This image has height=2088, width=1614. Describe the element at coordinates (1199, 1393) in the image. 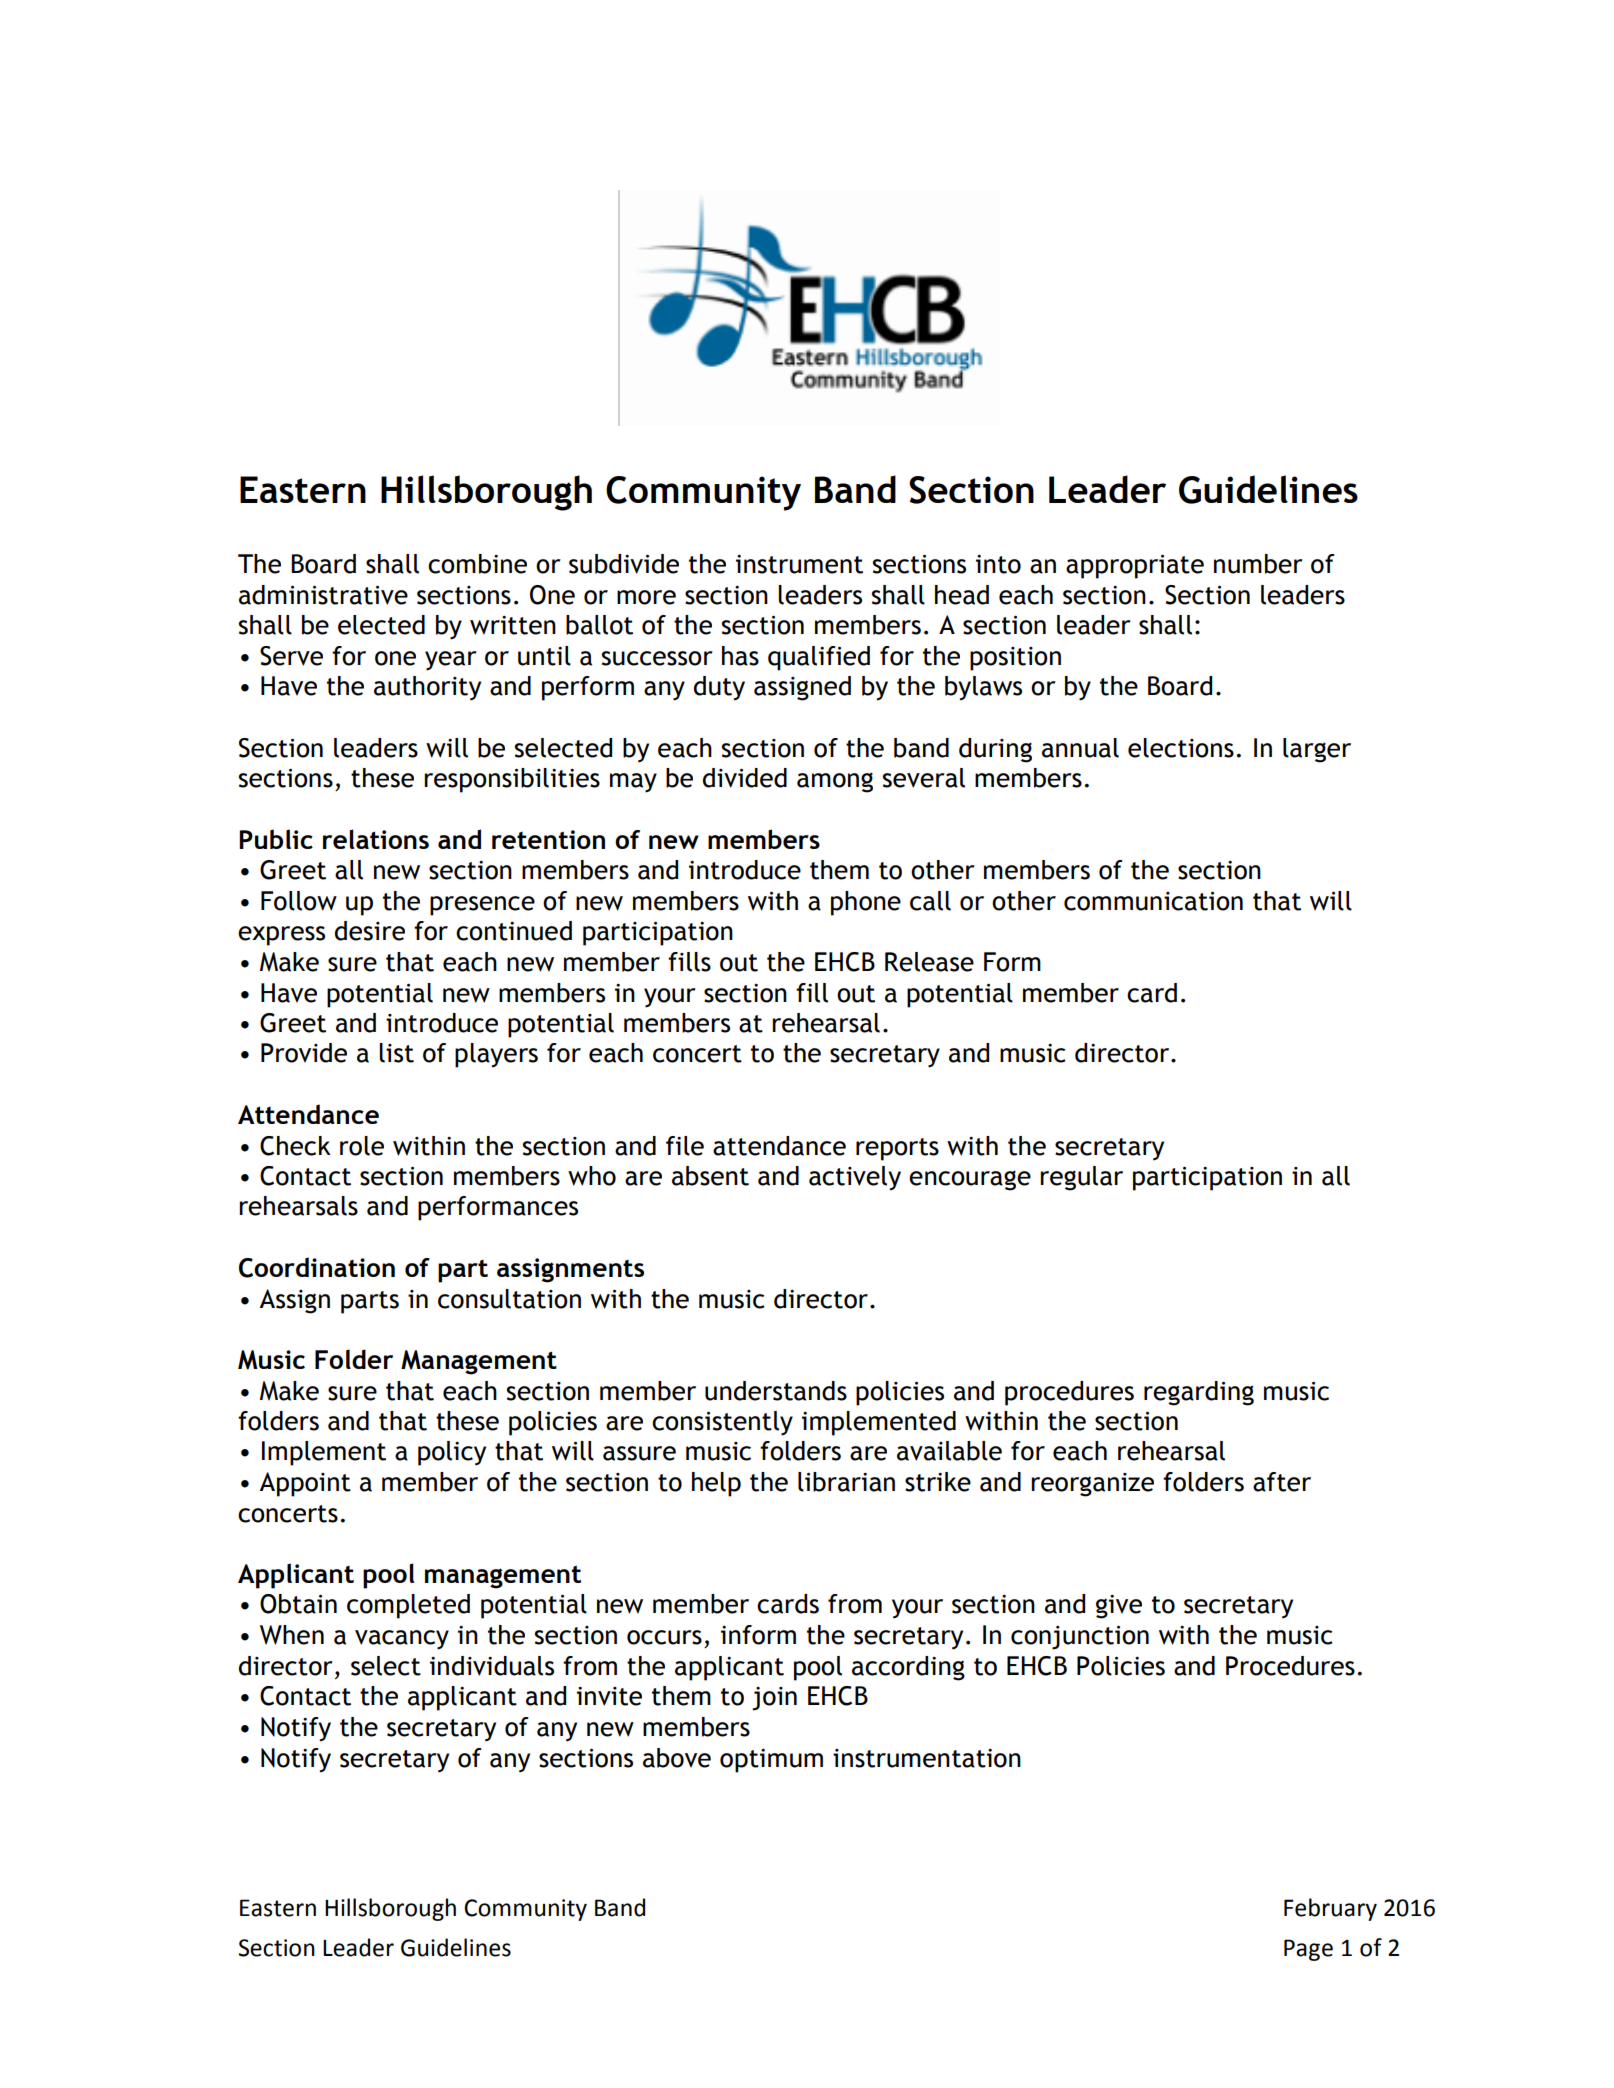

I see `regarding` at that location.
